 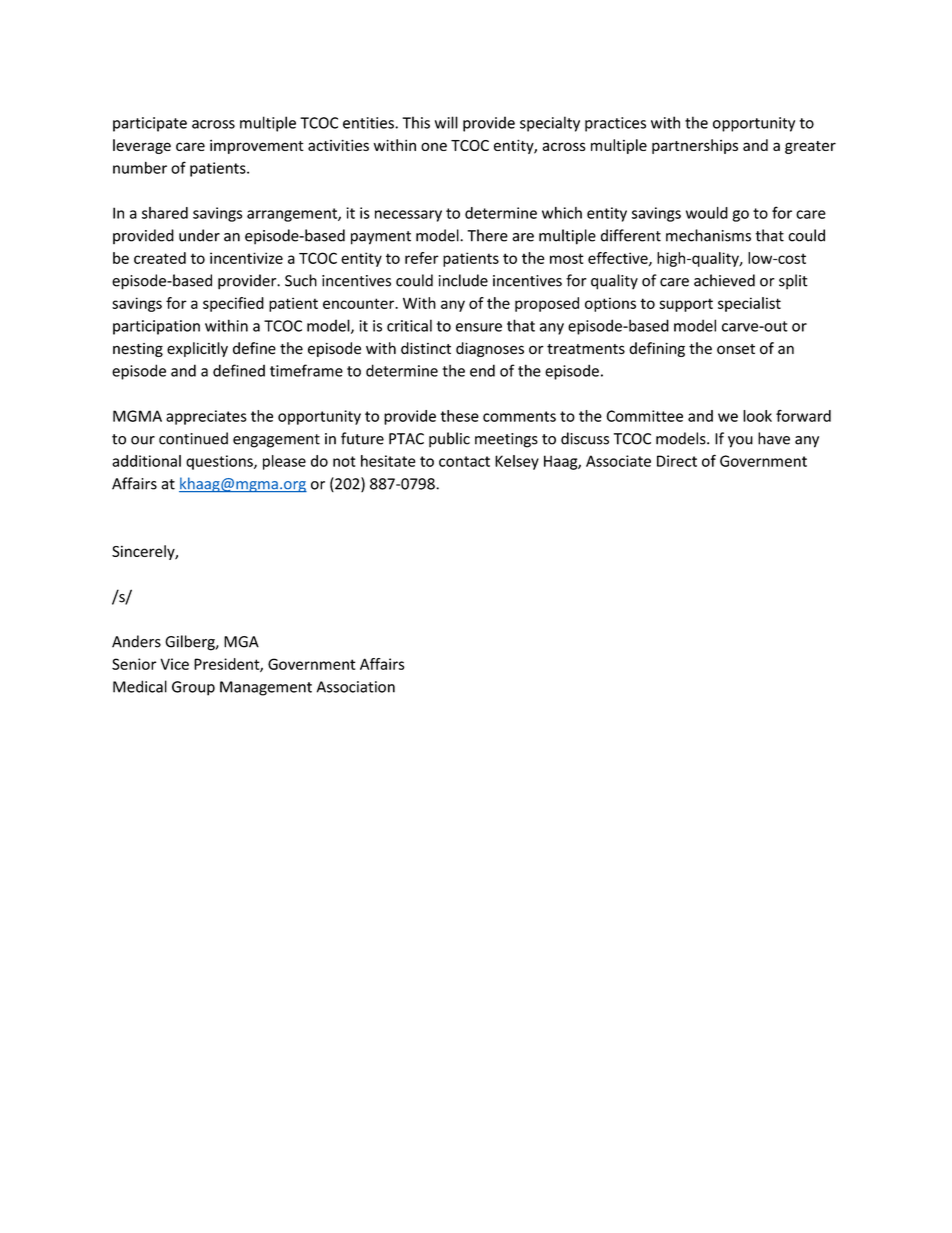 I want to click on questions, so click(x=220, y=462).
